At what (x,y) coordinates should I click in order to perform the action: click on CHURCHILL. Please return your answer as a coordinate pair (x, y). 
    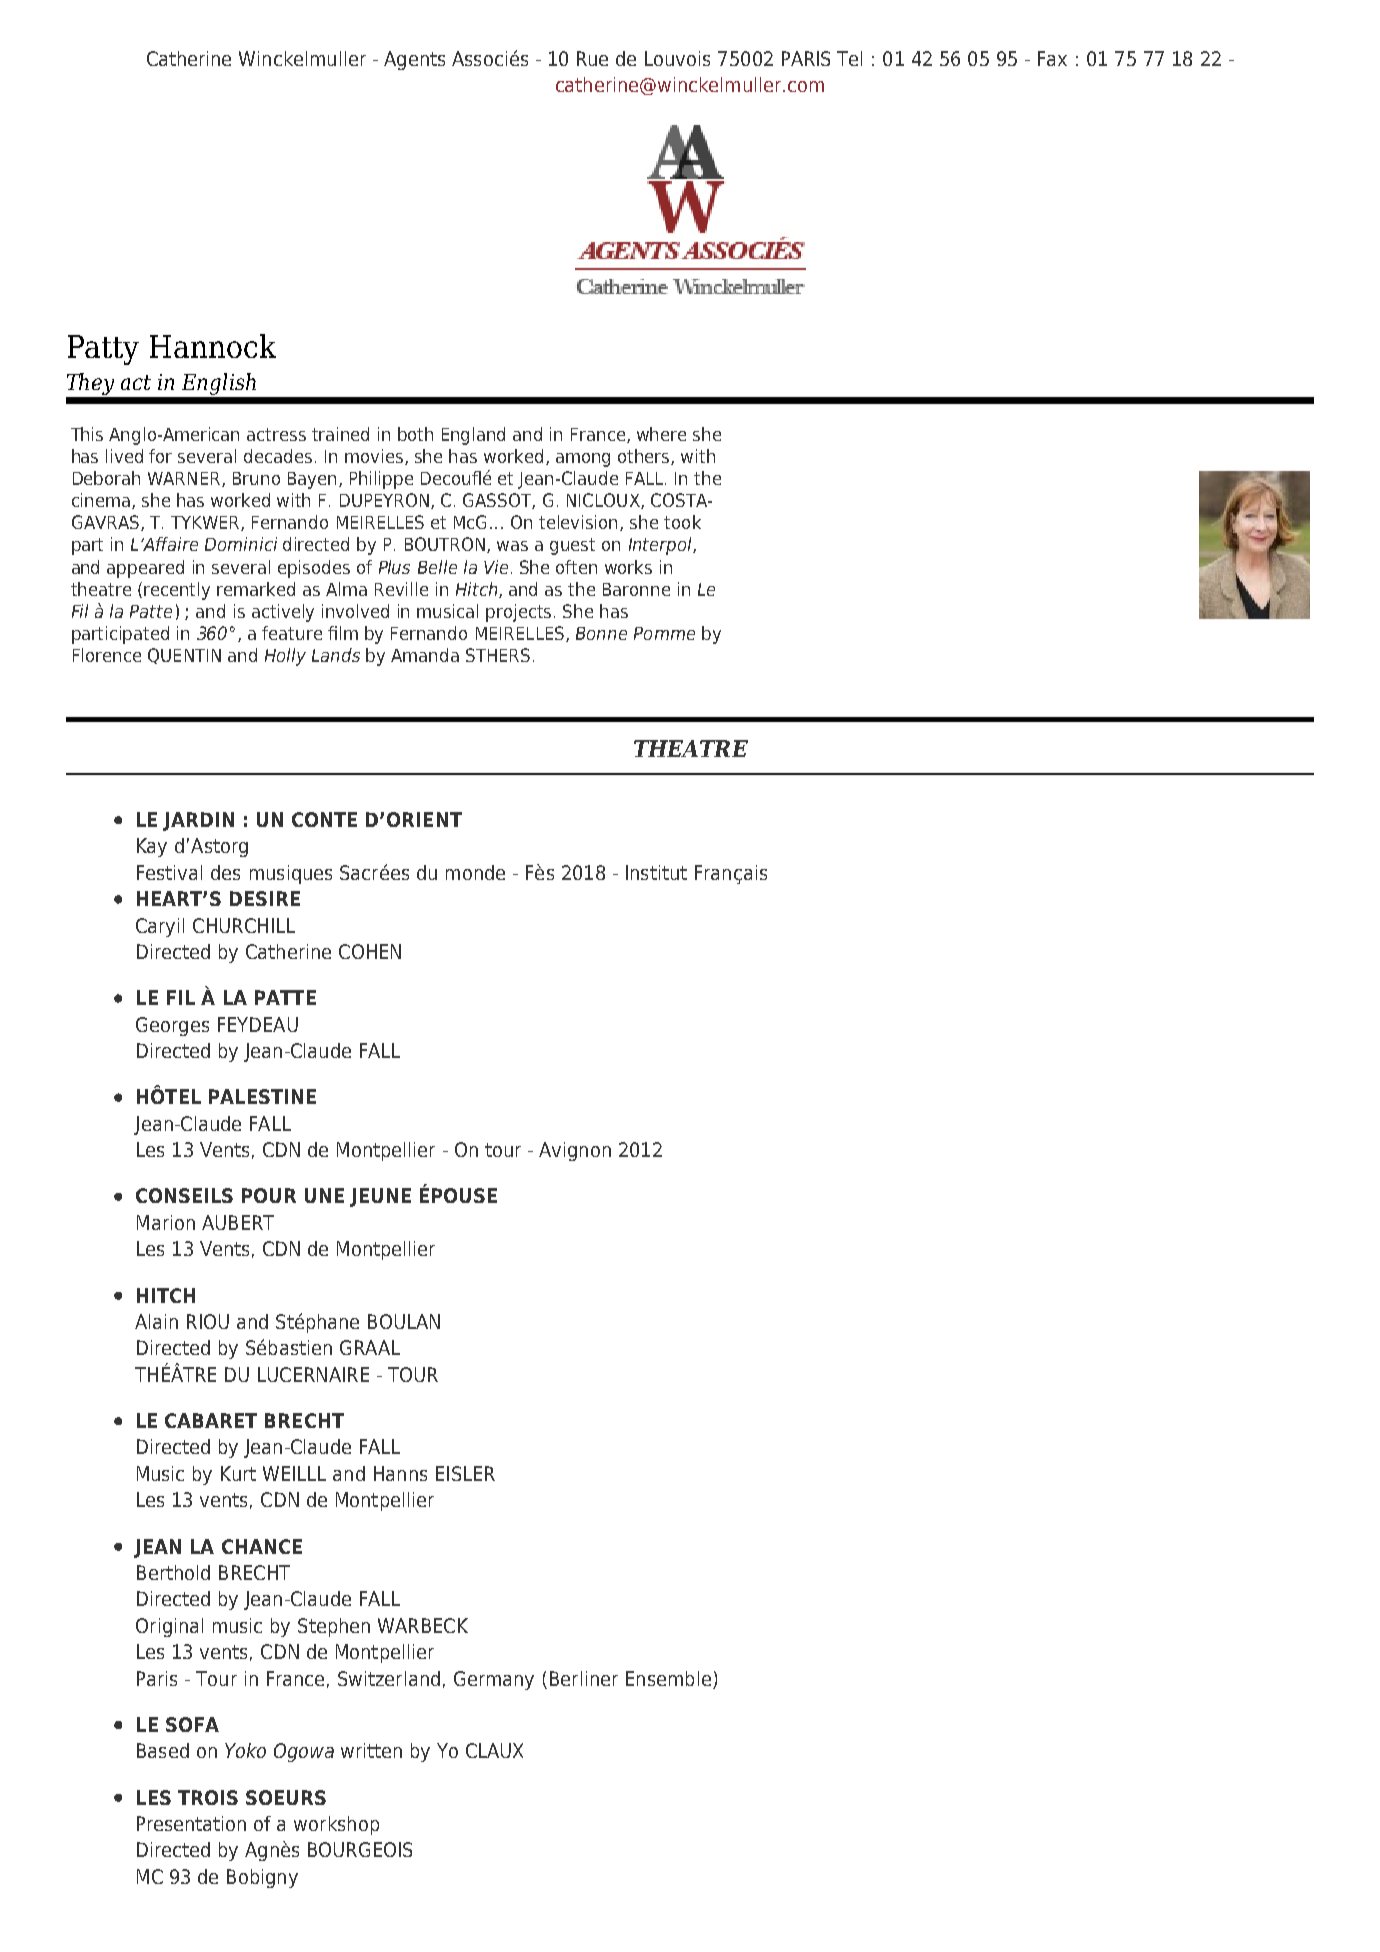
    Looking at the image, I should click on (244, 925).
